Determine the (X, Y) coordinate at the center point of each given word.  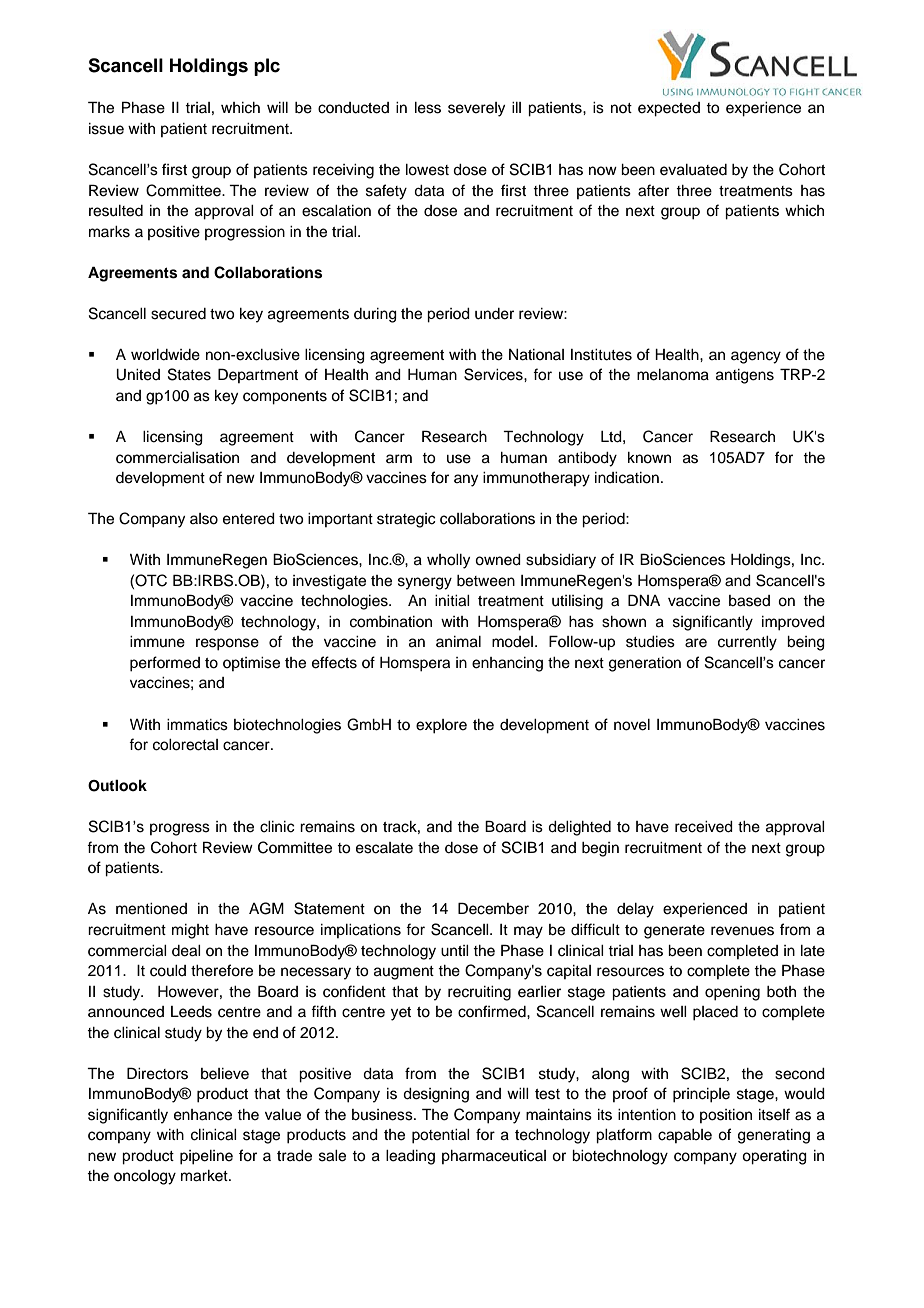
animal (458, 642)
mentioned (151, 909)
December (493, 908)
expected (669, 109)
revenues (742, 931)
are (696, 643)
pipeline (206, 1157)
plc (267, 67)
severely (476, 109)
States (189, 374)
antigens (745, 376)
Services (494, 374)
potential (441, 1136)
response (227, 644)
